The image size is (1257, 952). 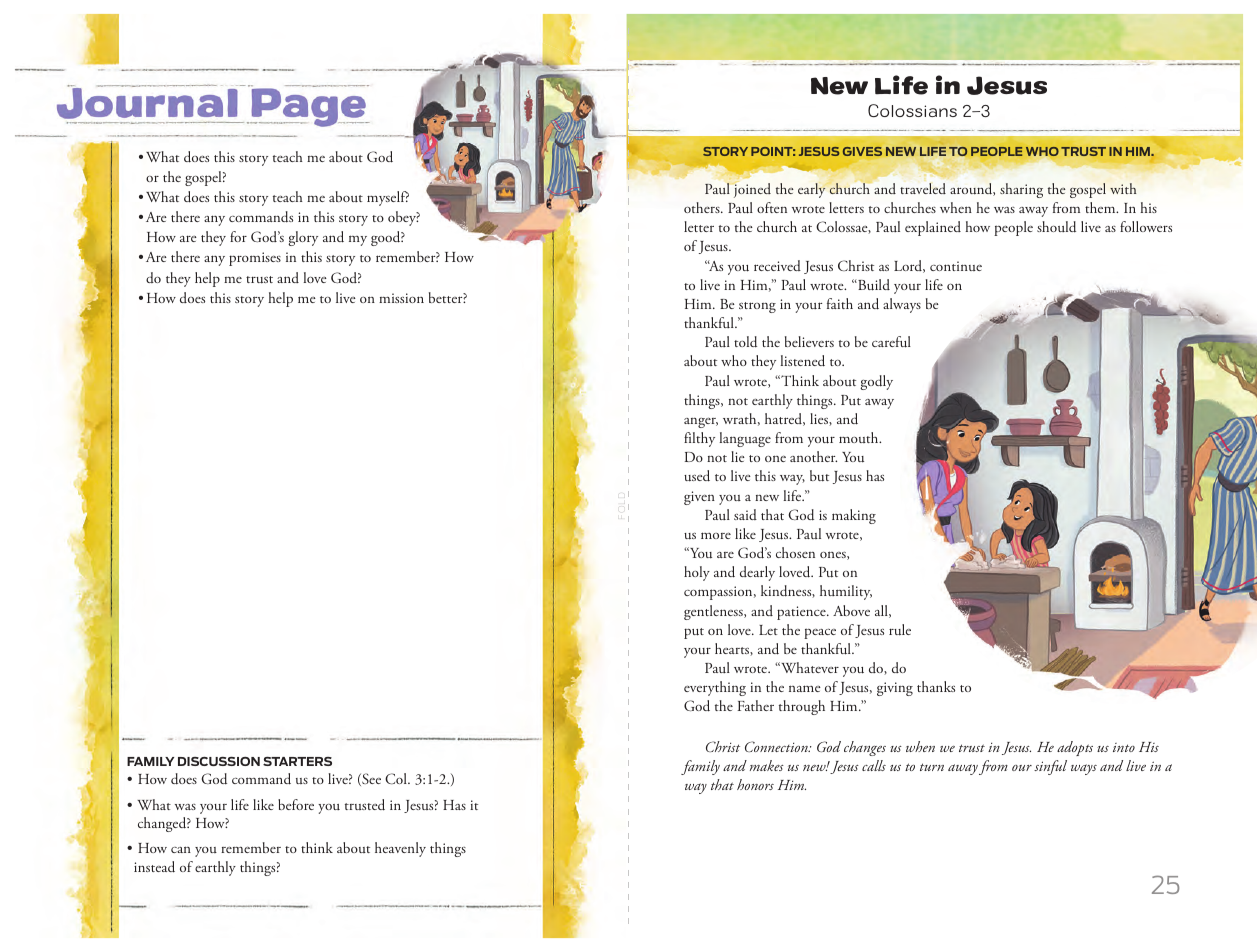 What do you see at coordinates (297, 761) in the document?
I see `STARTERS` at bounding box center [297, 761].
